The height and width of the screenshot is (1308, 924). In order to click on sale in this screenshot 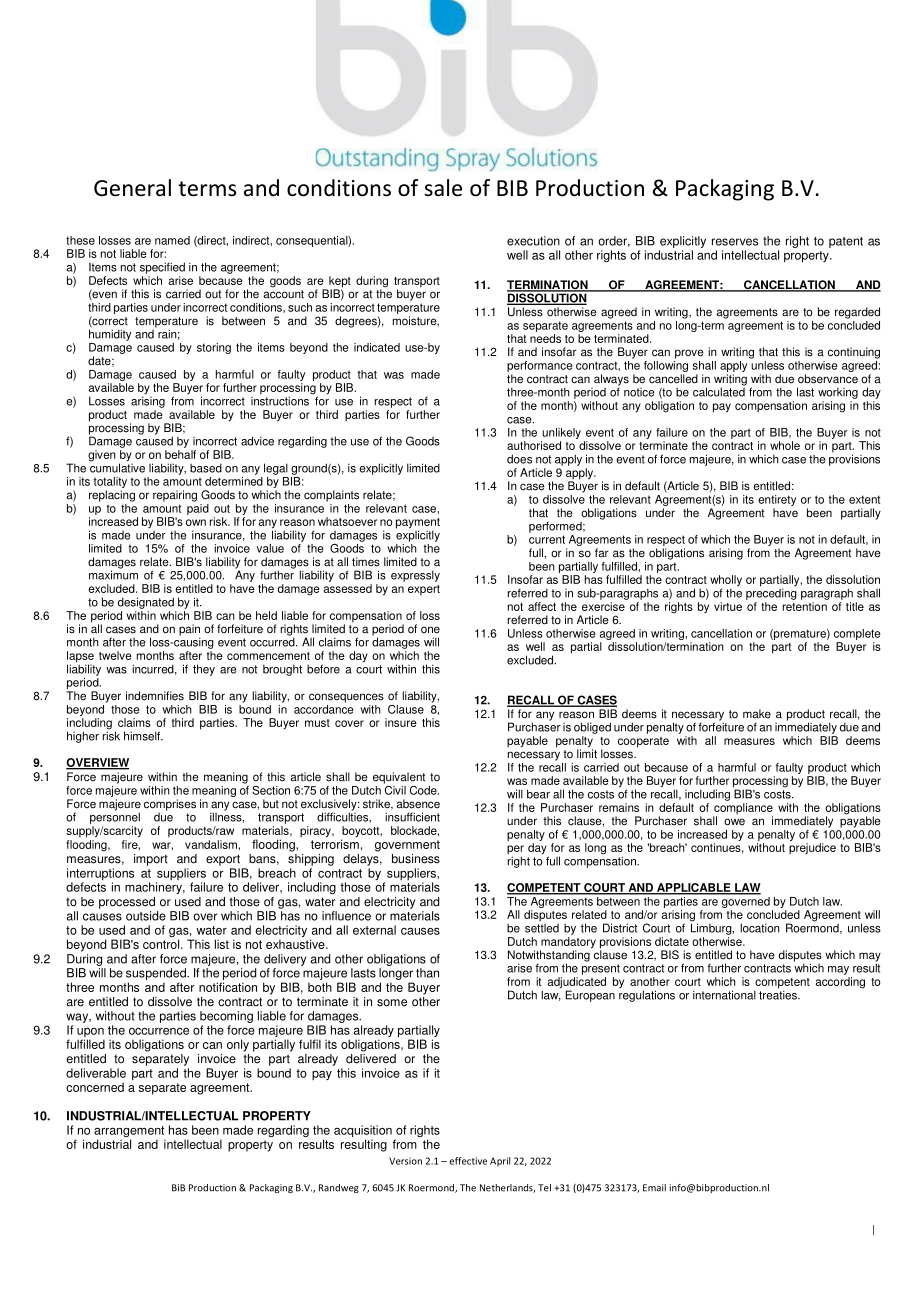, I will do `click(443, 188)`.
